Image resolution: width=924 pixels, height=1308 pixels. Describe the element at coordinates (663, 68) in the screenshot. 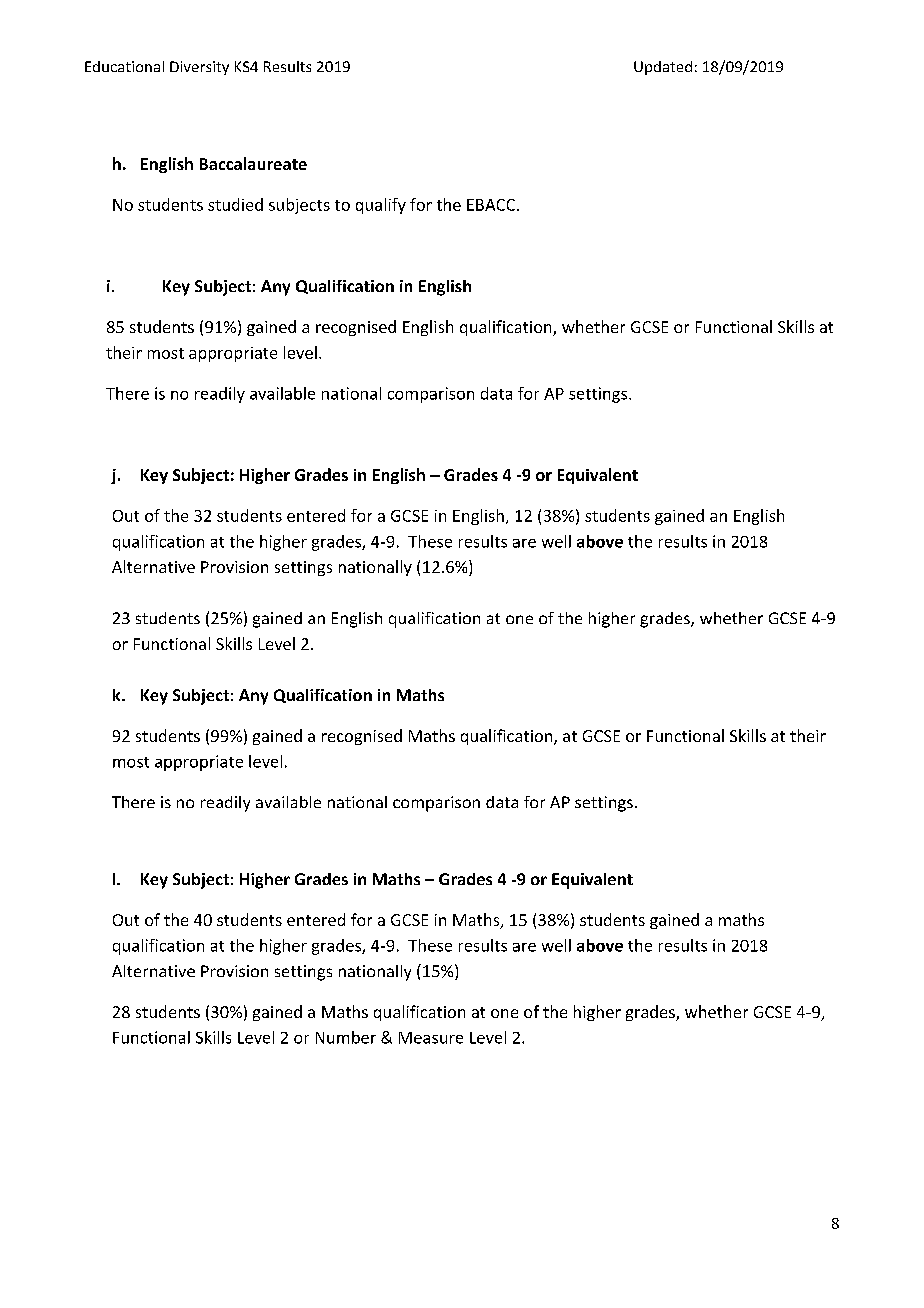

I see `Updated` at that location.
